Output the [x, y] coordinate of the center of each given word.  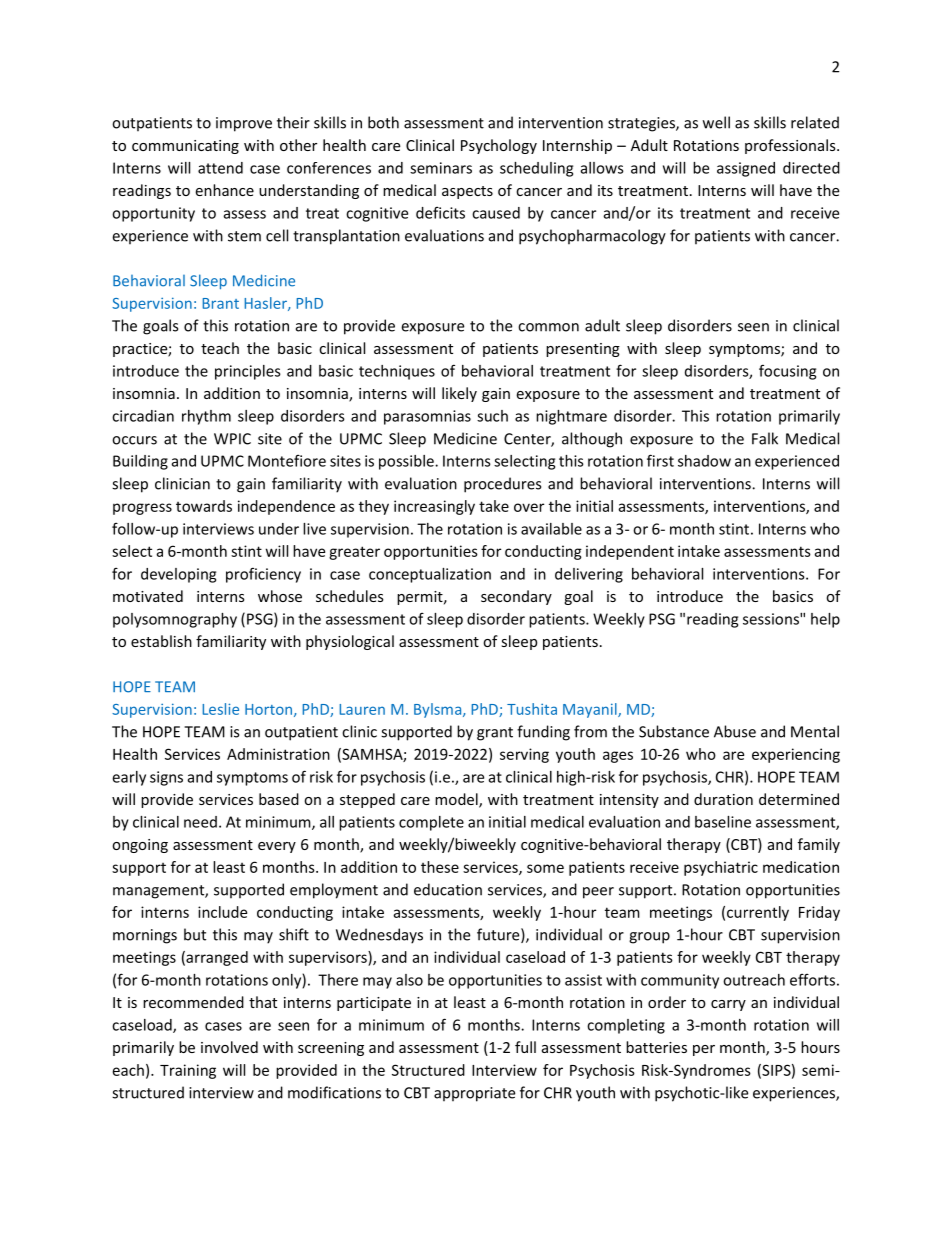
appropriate [474, 1094]
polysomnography [175, 620]
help [825, 620]
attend [220, 168]
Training [188, 1071]
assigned [746, 169]
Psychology [499, 146]
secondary [516, 597]
